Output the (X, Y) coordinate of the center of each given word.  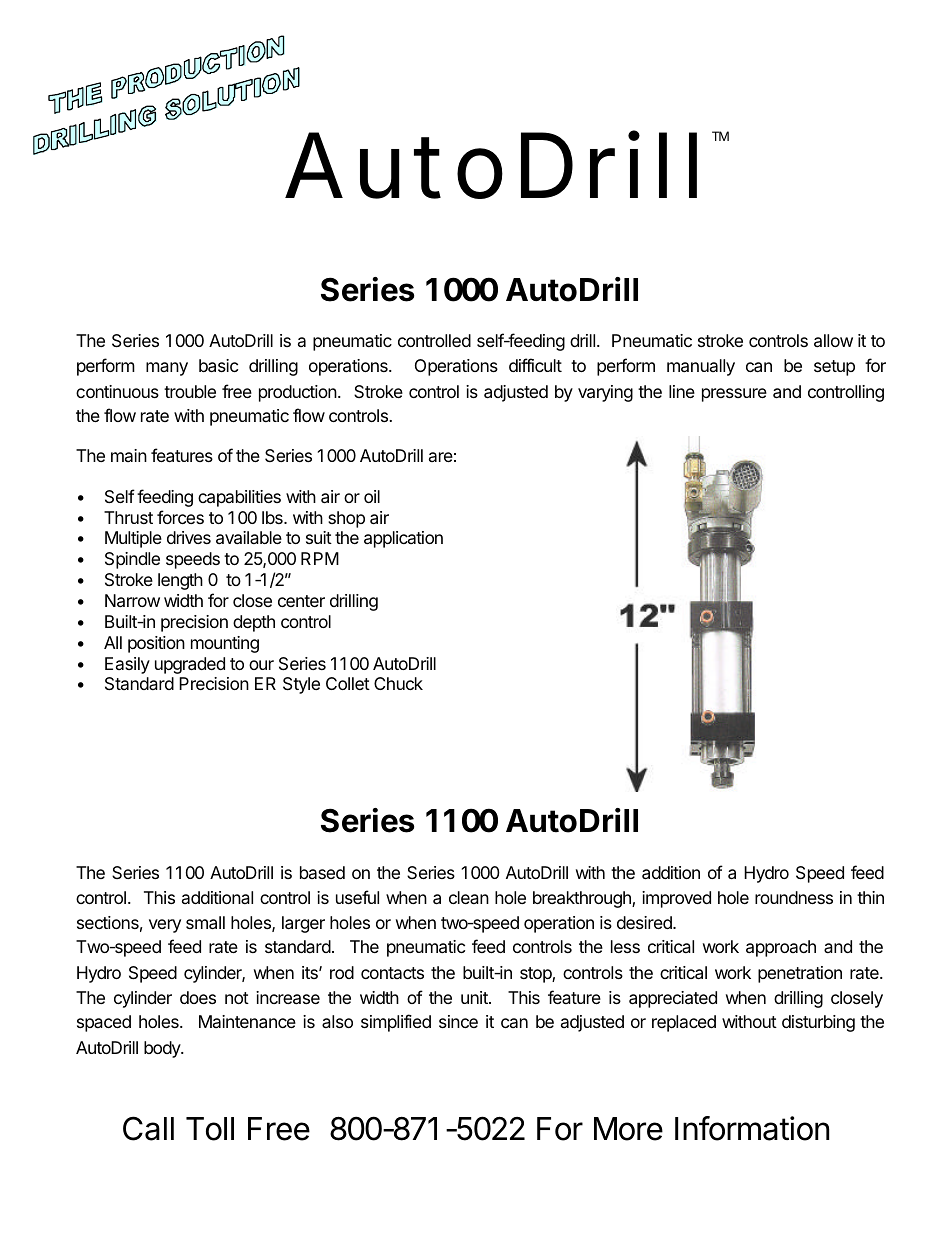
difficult (535, 365)
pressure (734, 395)
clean (469, 897)
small (205, 923)
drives (189, 537)
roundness (794, 897)
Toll (210, 1129)
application (403, 539)
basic (218, 366)
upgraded (190, 665)
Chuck (398, 683)
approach (781, 948)
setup (834, 368)
